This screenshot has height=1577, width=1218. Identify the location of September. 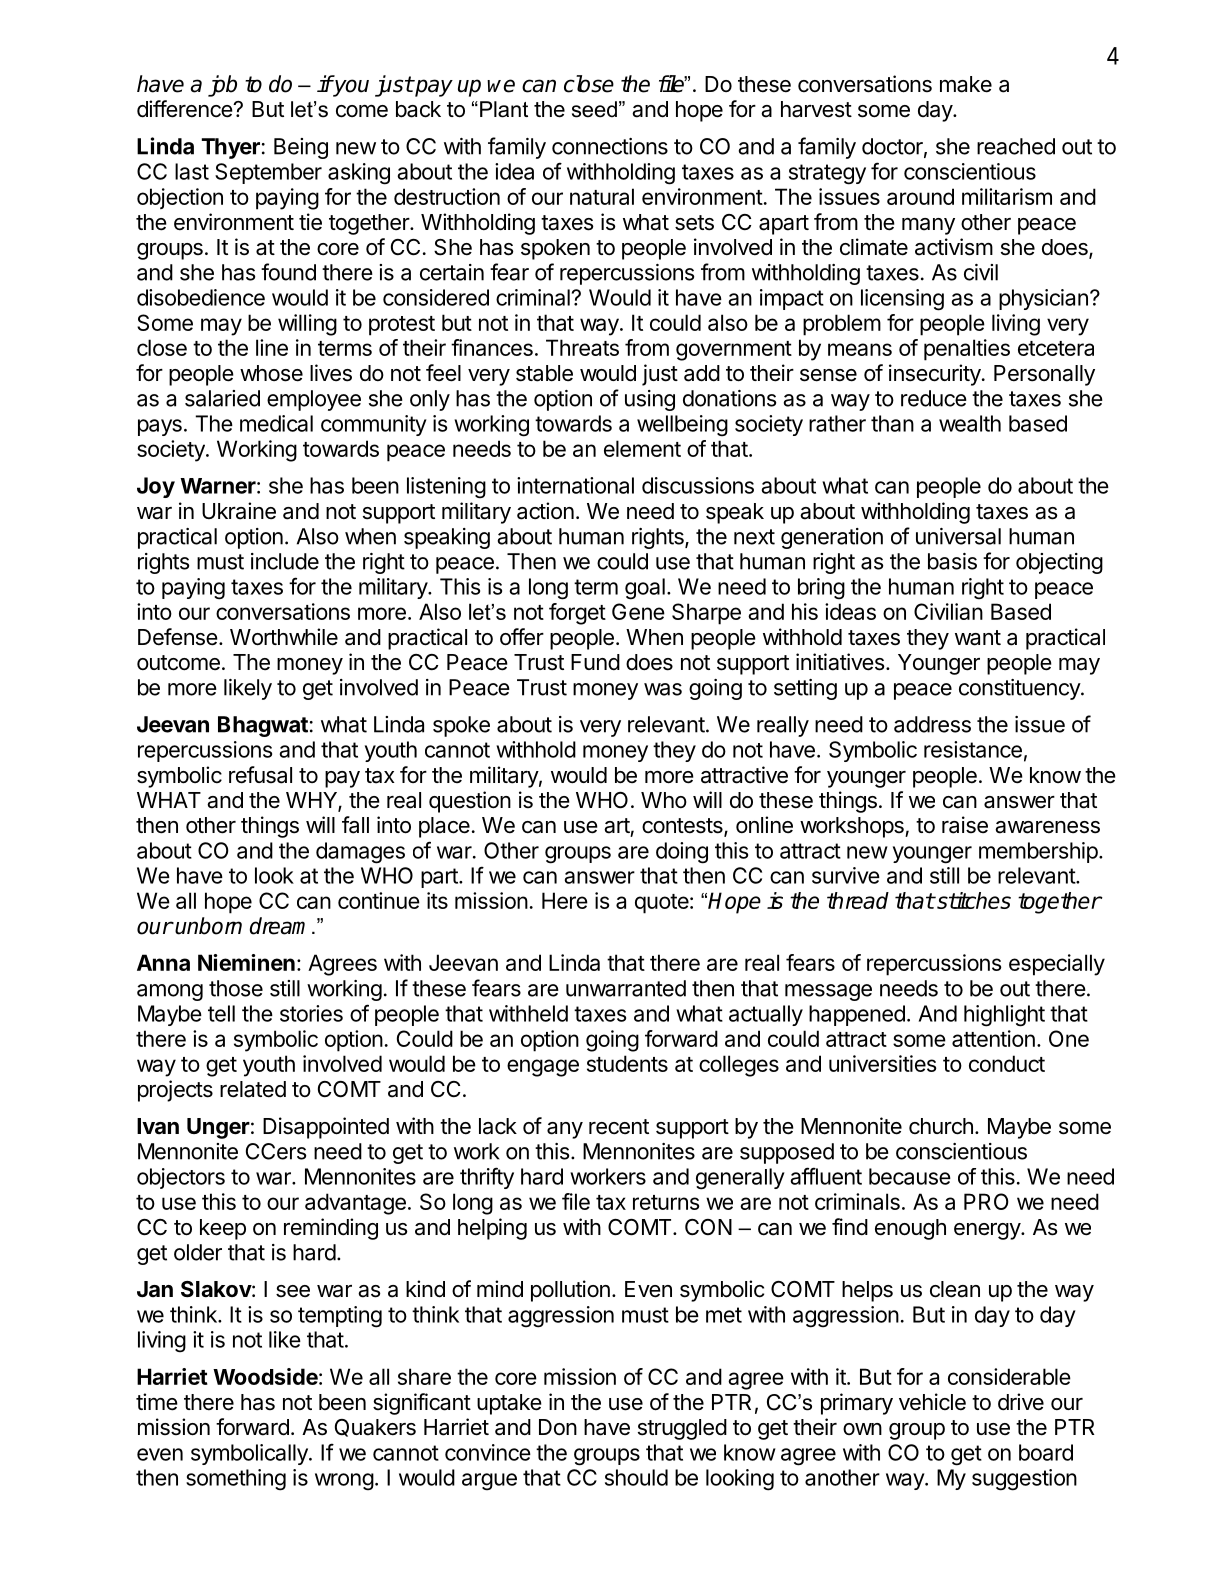
(268, 173).
